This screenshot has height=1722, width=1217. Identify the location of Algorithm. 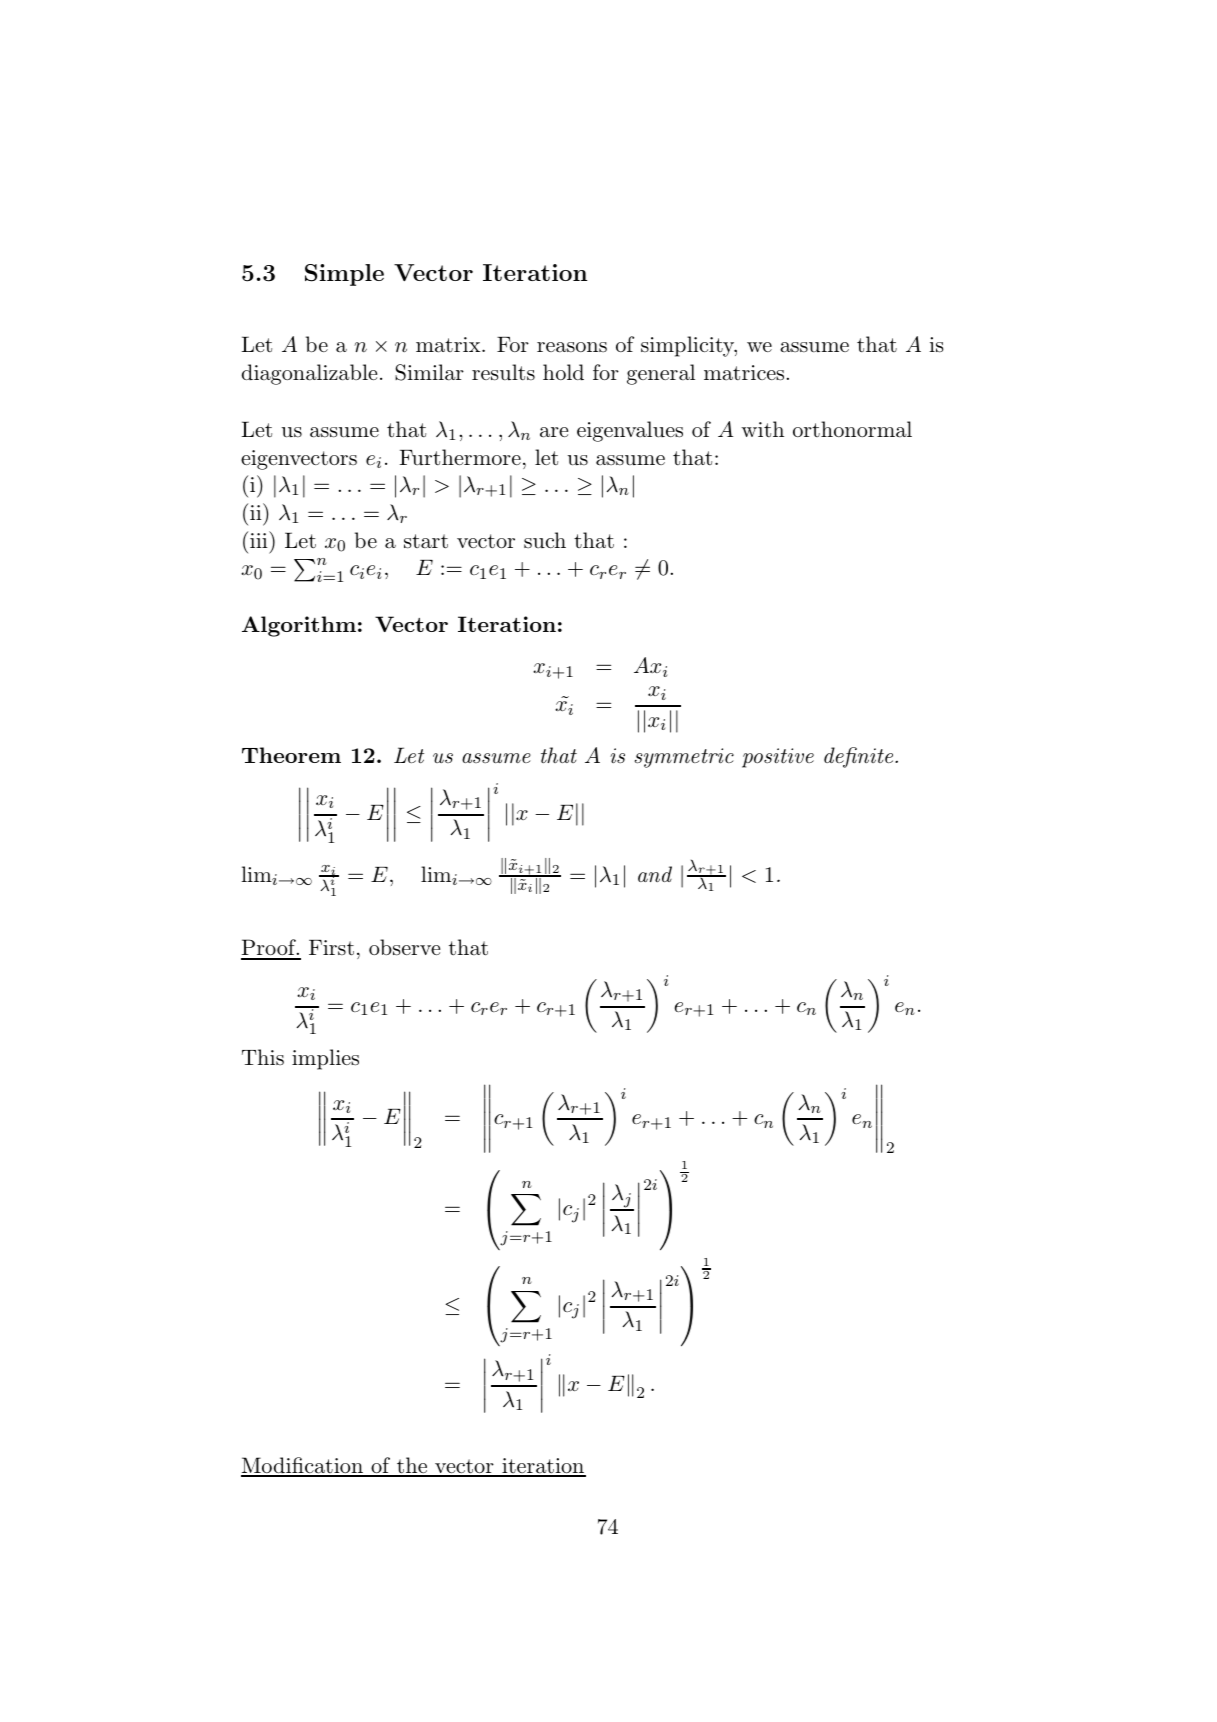
(299, 626).
